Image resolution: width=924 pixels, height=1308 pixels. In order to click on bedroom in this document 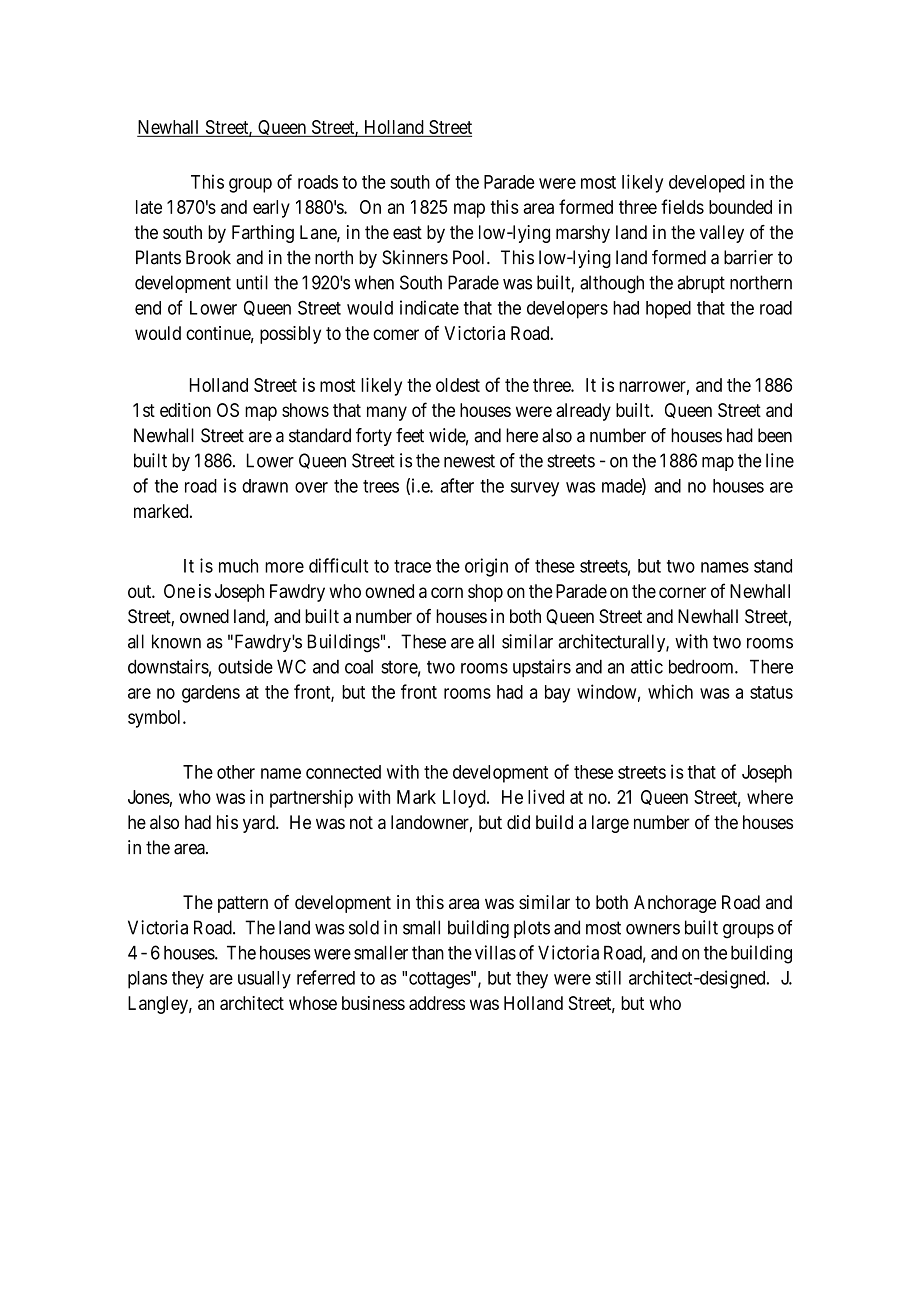, I will do `click(702, 666)`.
